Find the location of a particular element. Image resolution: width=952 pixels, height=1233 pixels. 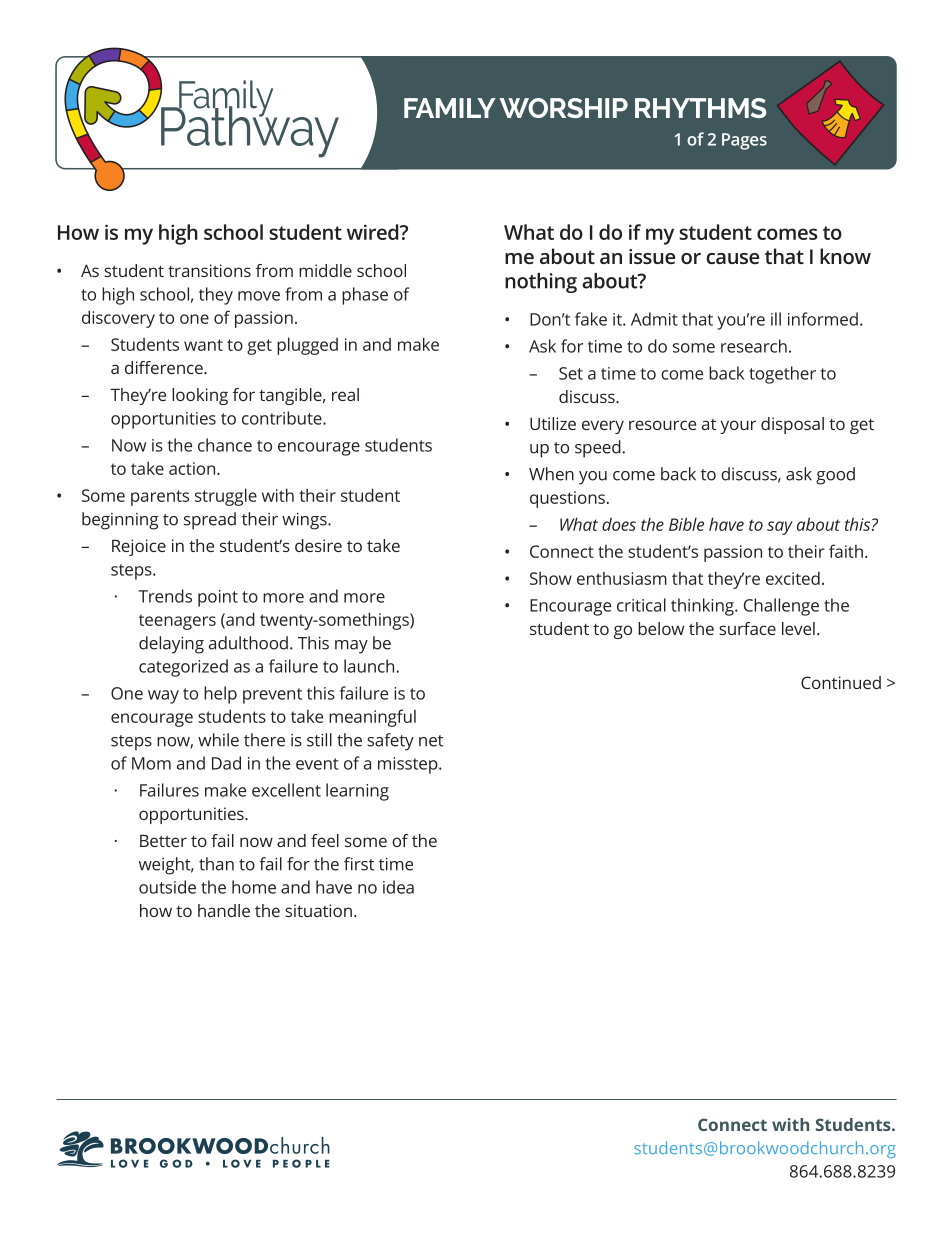

idea is located at coordinates (398, 887).
